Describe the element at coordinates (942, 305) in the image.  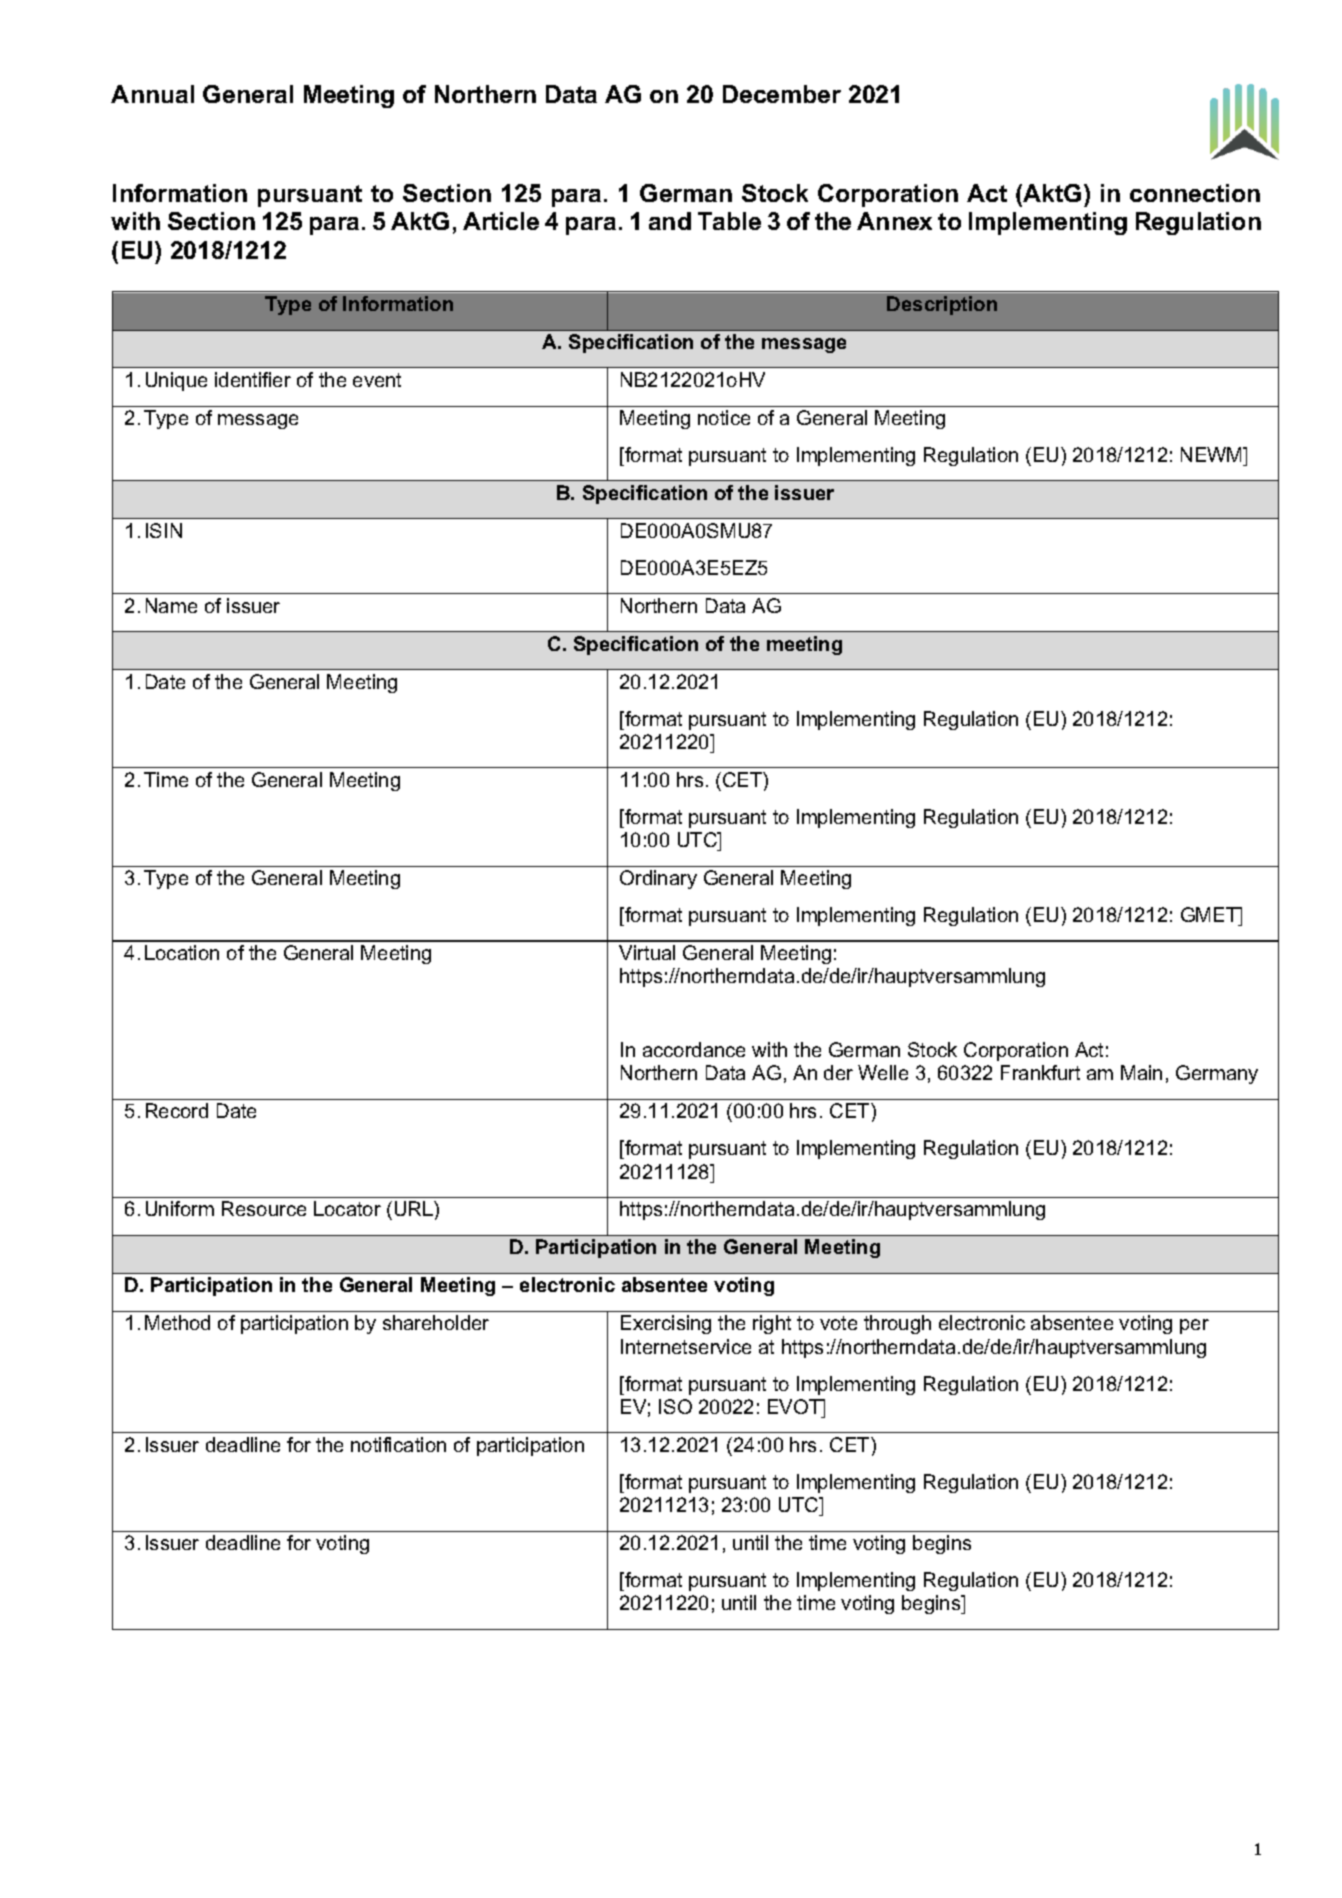
I see `Description` at that location.
